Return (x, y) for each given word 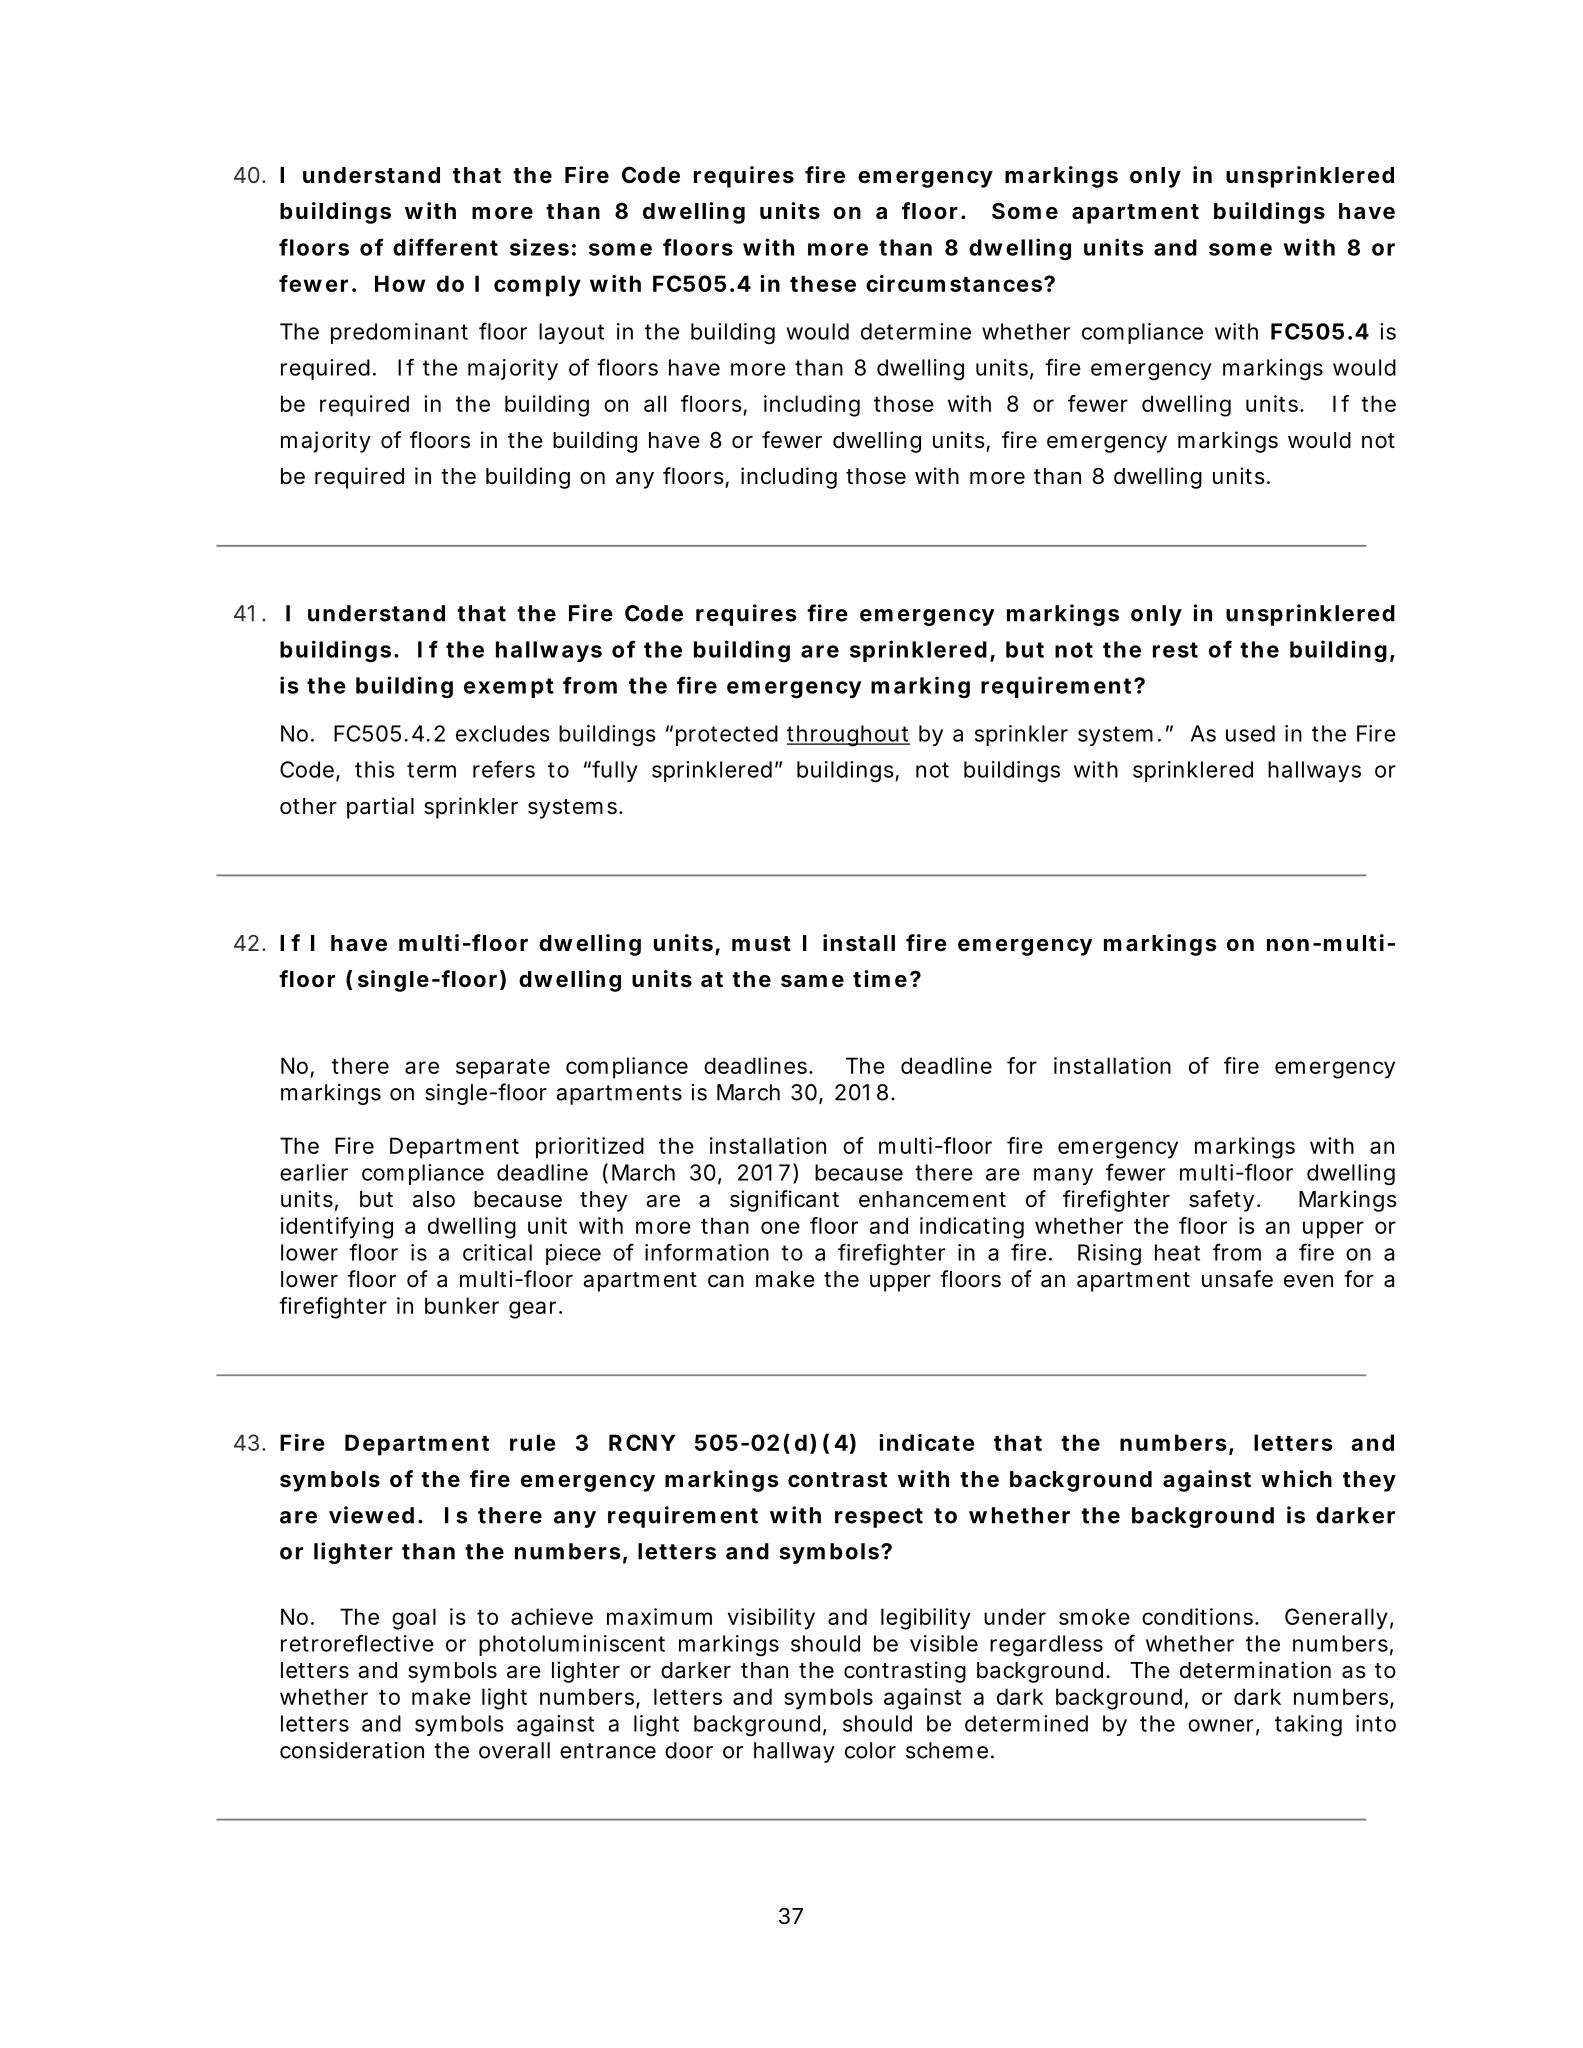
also (434, 1199)
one (780, 1227)
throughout (848, 736)
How (400, 283)
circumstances (954, 283)
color (870, 1750)
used (1250, 733)
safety (1221, 1201)
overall (514, 1750)
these (823, 283)
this (374, 769)
